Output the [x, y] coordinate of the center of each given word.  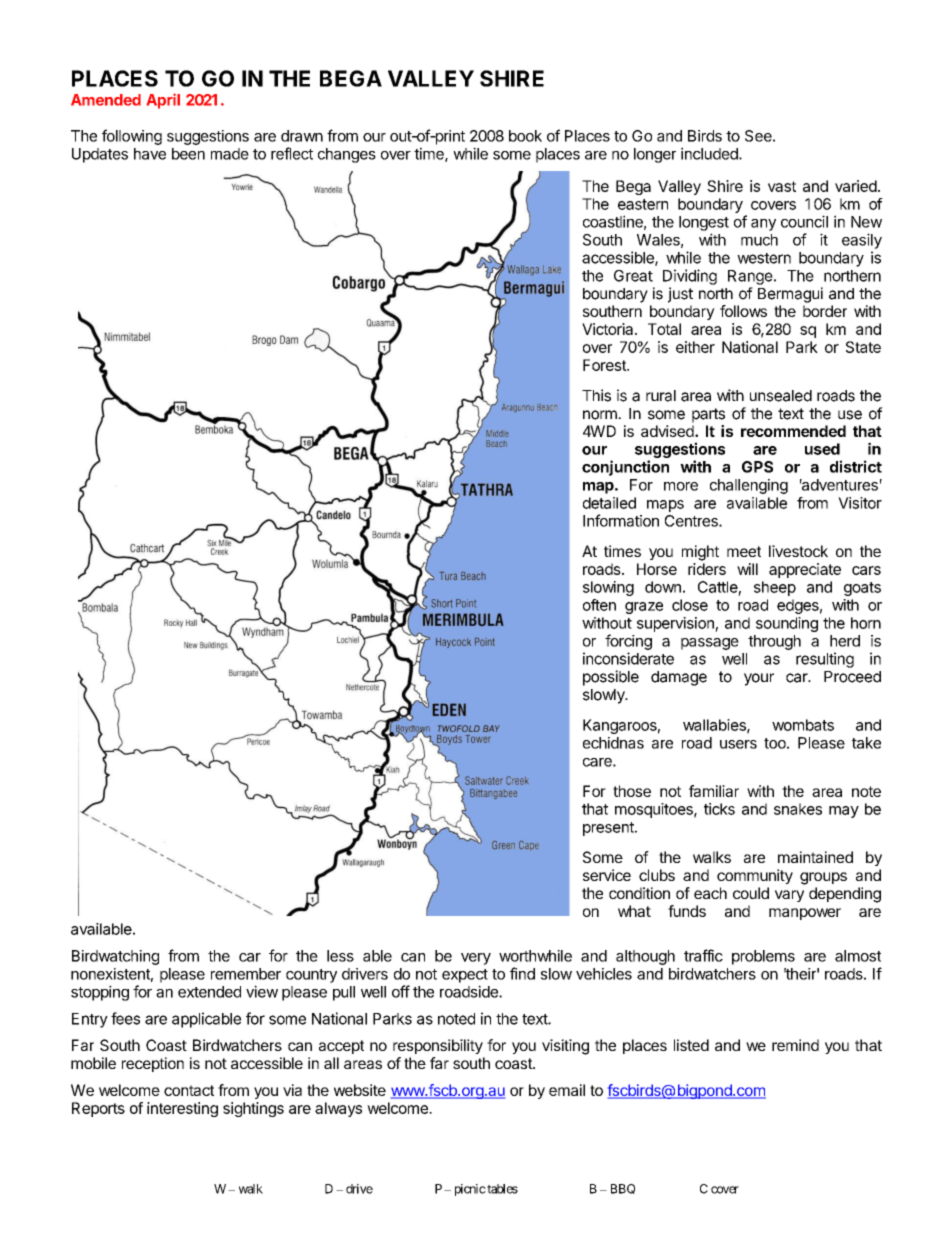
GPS [757, 467]
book [525, 136]
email [567, 1090]
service [607, 875]
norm [601, 415]
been [188, 154]
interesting [182, 1109]
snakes [798, 809]
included [710, 153]
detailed [609, 503]
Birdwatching [115, 957]
